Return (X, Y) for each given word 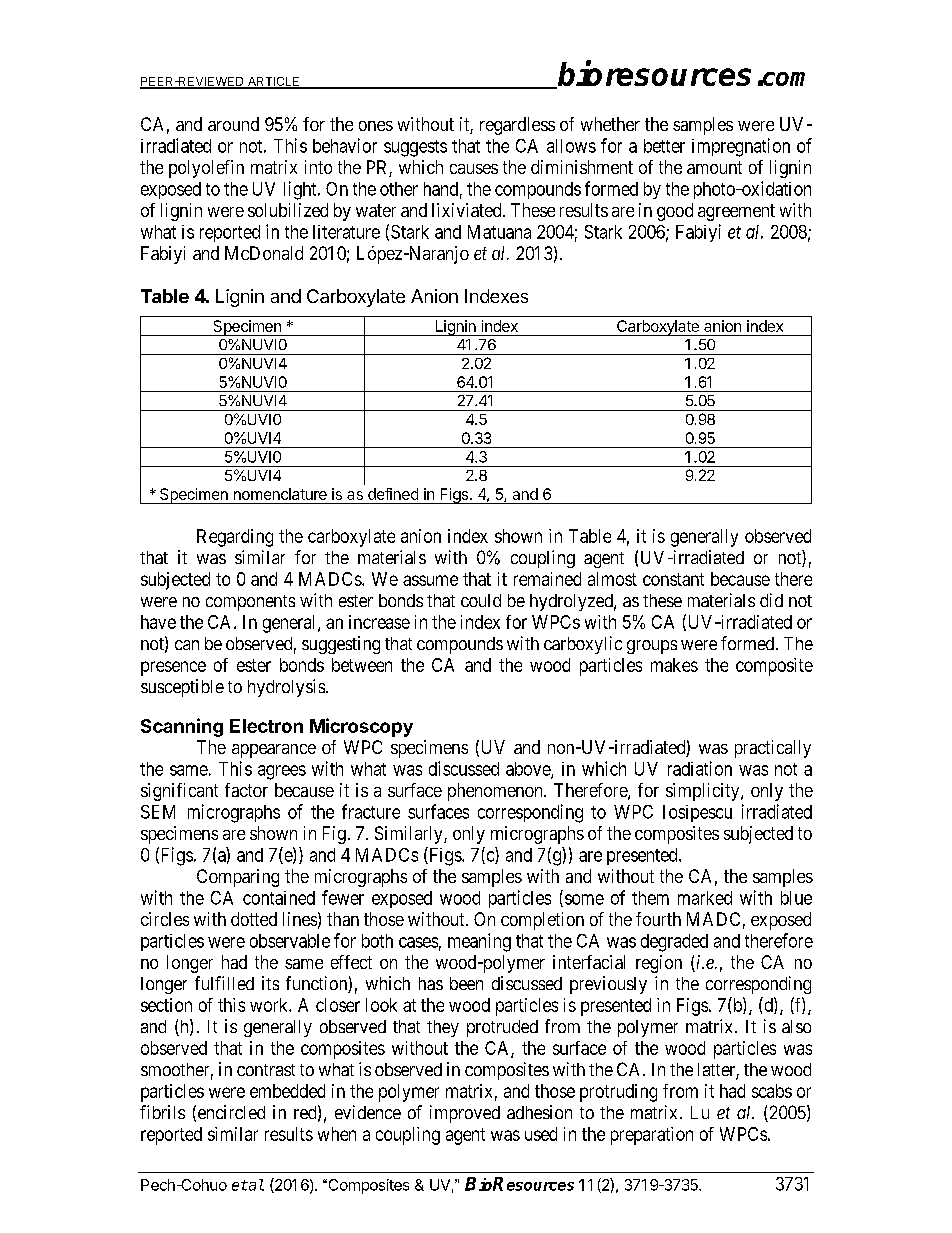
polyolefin (206, 169)
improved (465, 1114)
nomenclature (280, 494)
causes (474, 169)
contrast (266, 1070)
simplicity (704, 792)
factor (246, 790)
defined (393, 494)
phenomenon (496, 792)
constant (673, 579)
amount (714, 167)
